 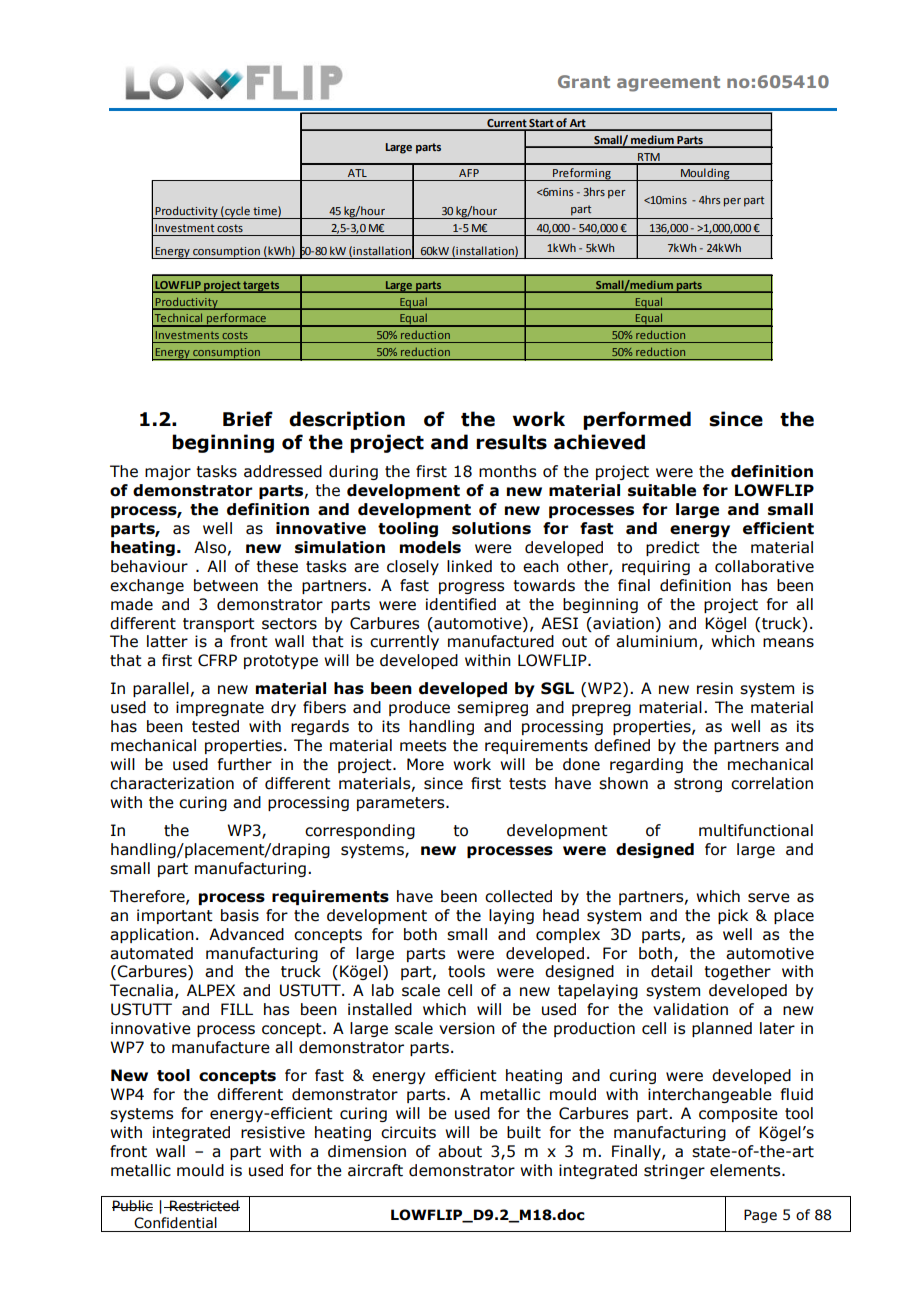 I want to click on AFP, so click(x=469, y=173).
